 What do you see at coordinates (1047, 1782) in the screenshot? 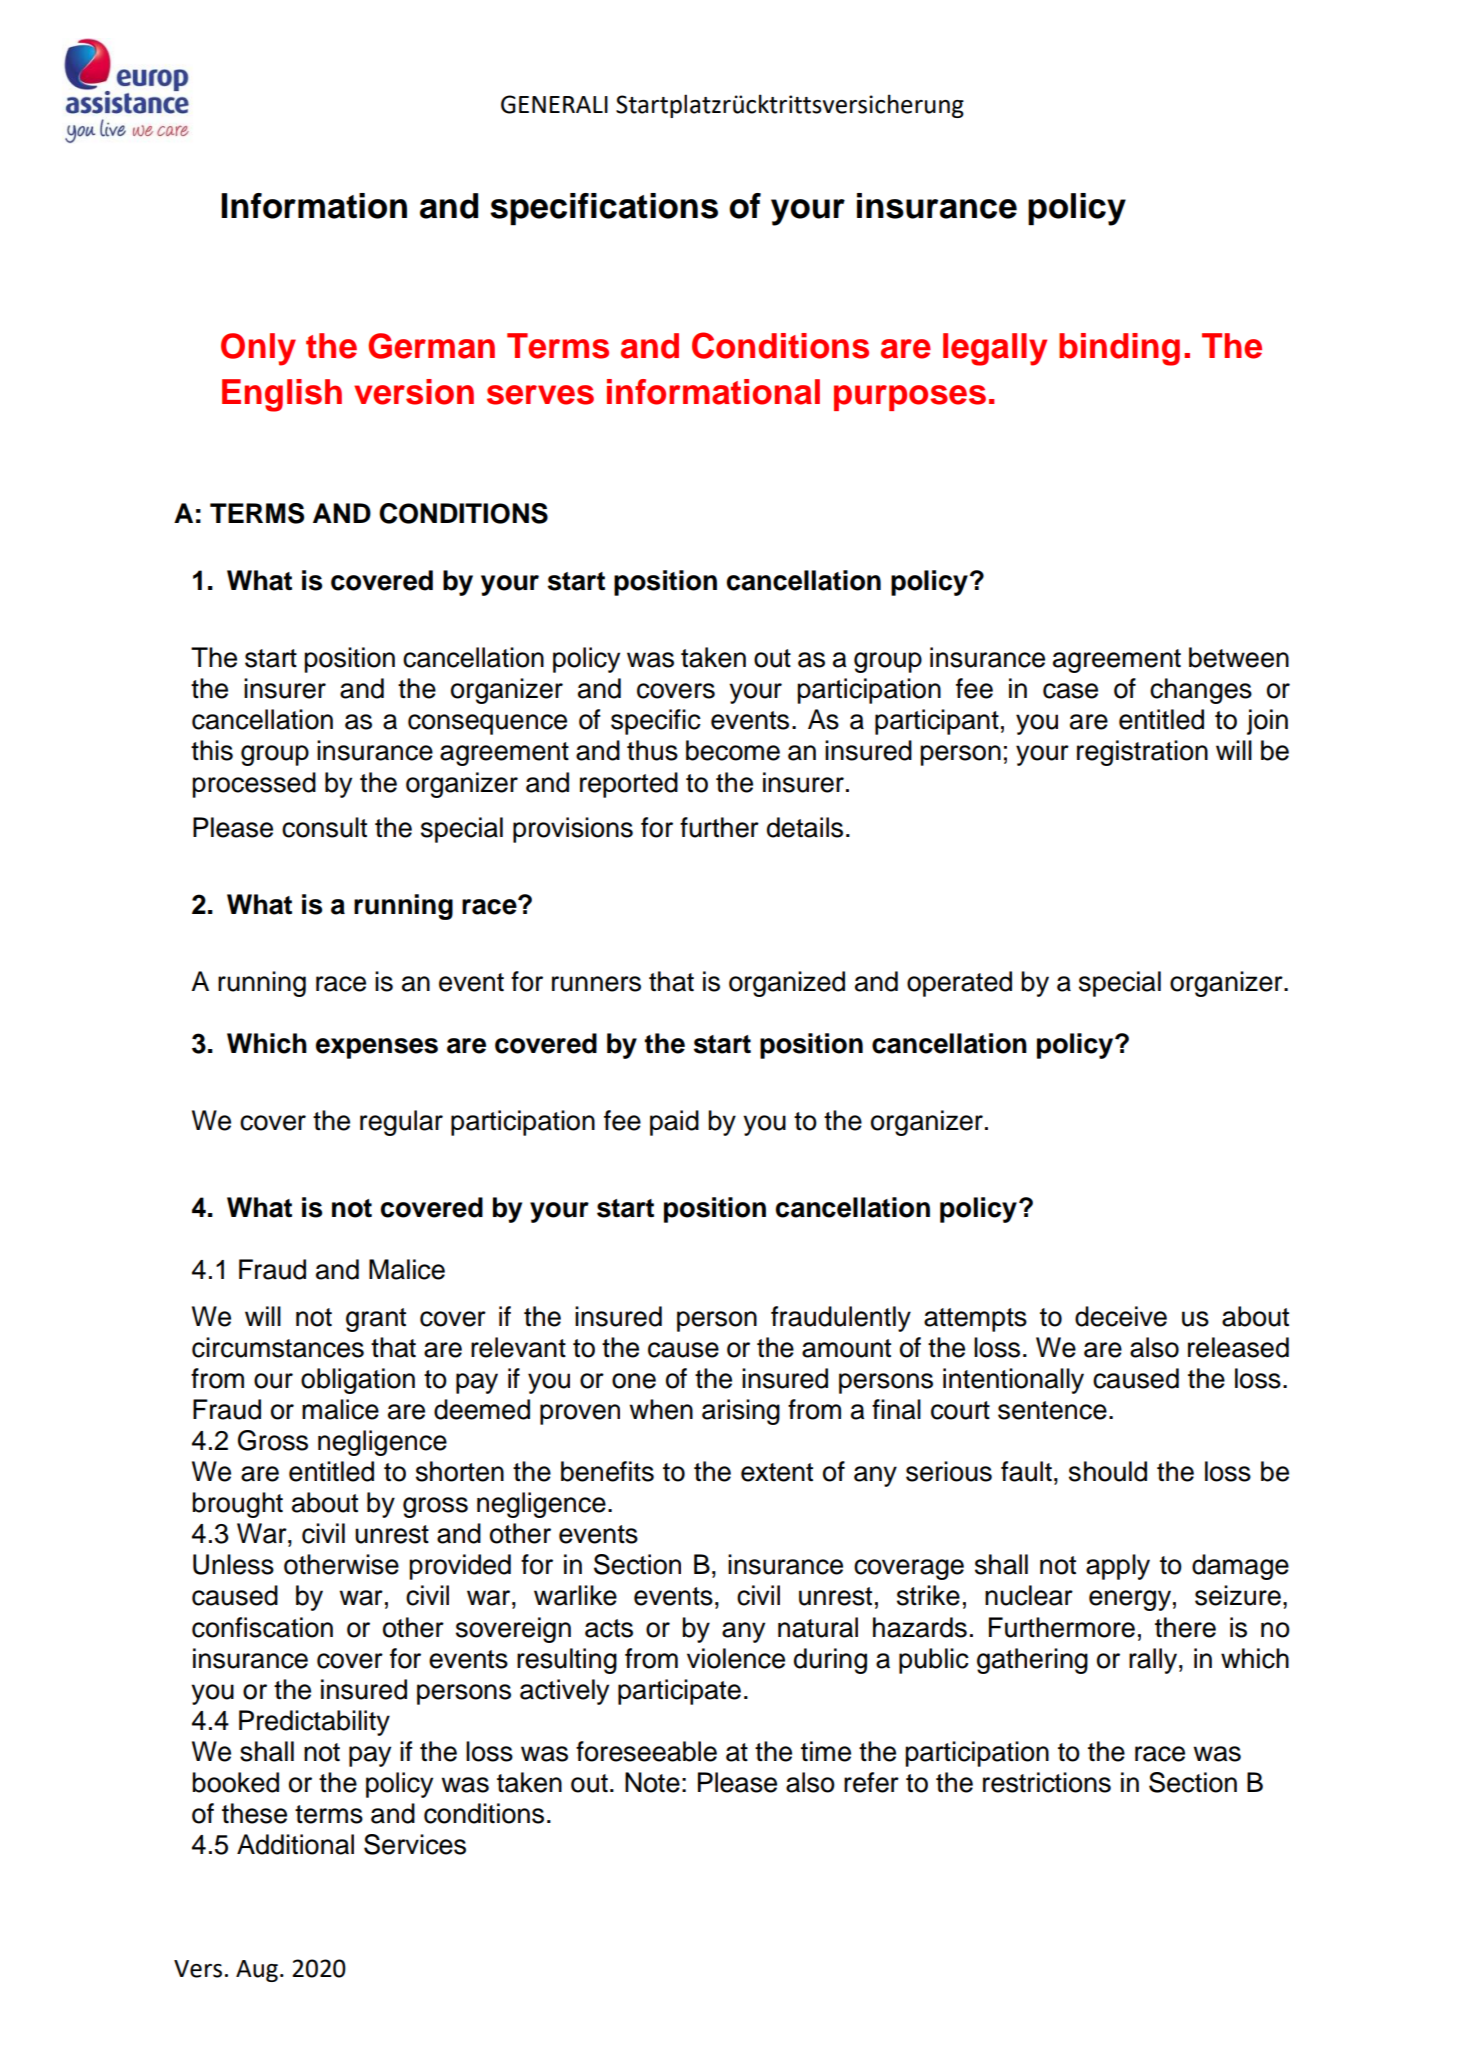
I see `restrictions` at bounding box center [1047, 1782].
